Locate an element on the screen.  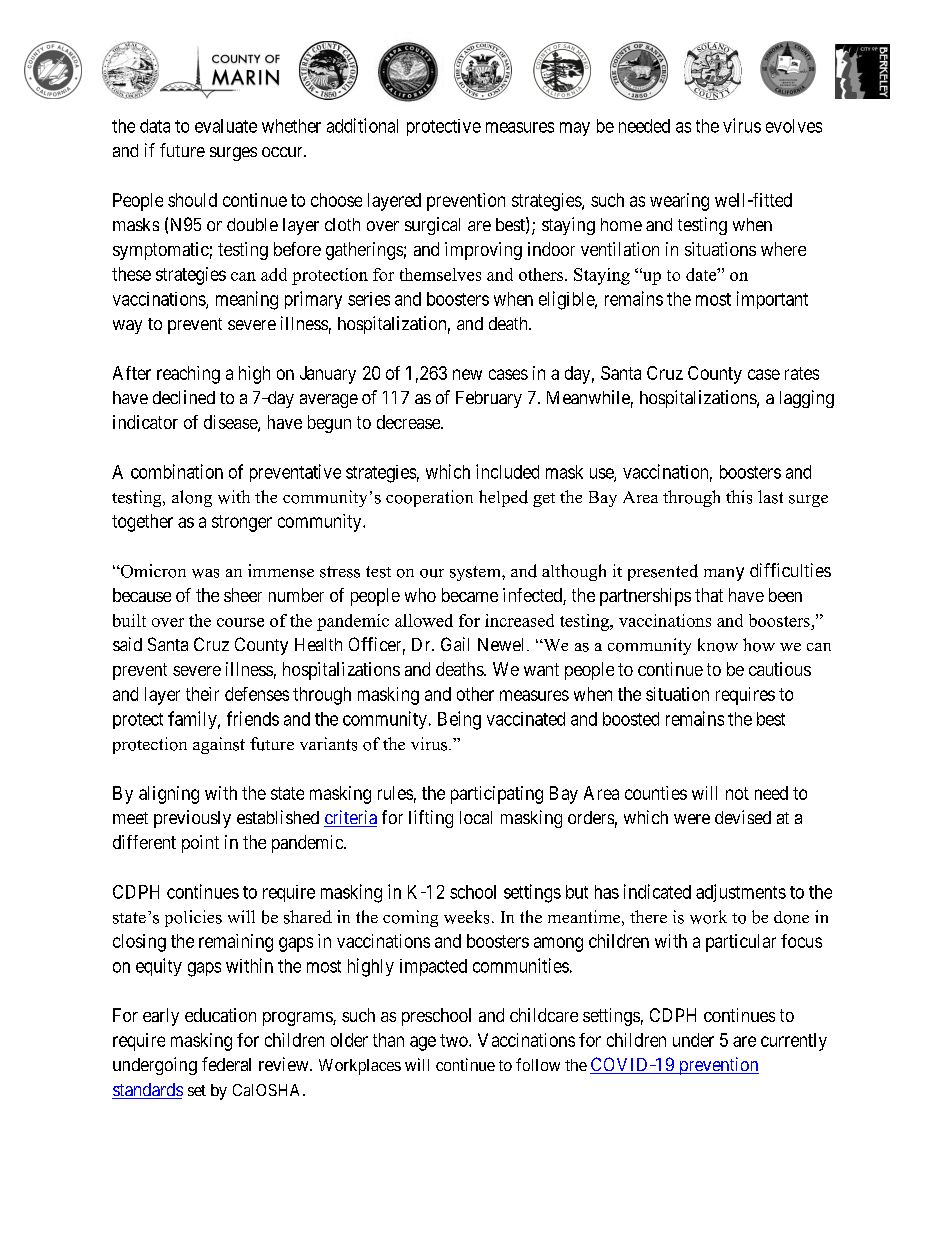
Being is located at coordinates (459, 720).
